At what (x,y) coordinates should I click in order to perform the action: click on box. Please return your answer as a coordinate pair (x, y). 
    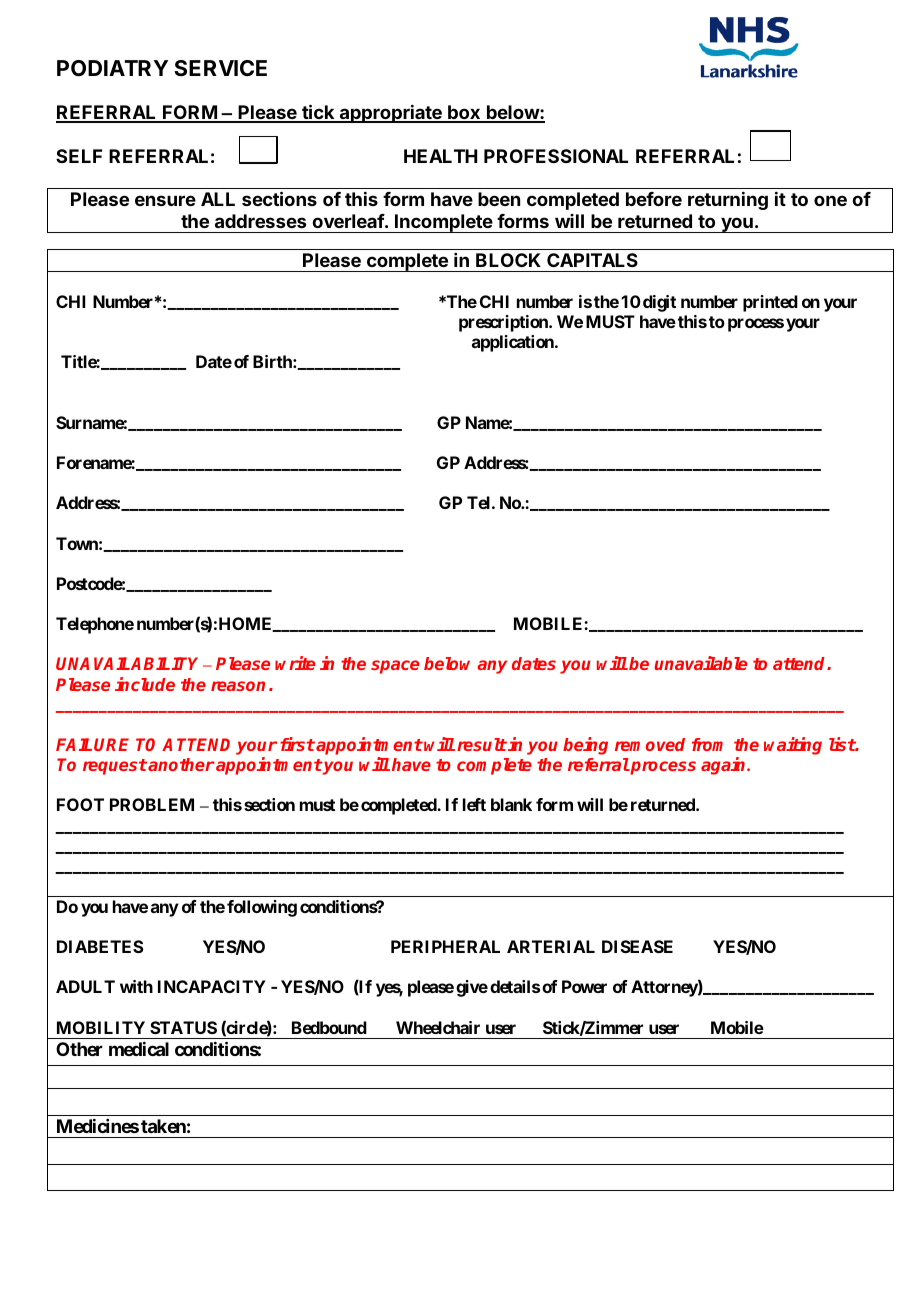
    Looking at the image, I should click on (464, 113).
